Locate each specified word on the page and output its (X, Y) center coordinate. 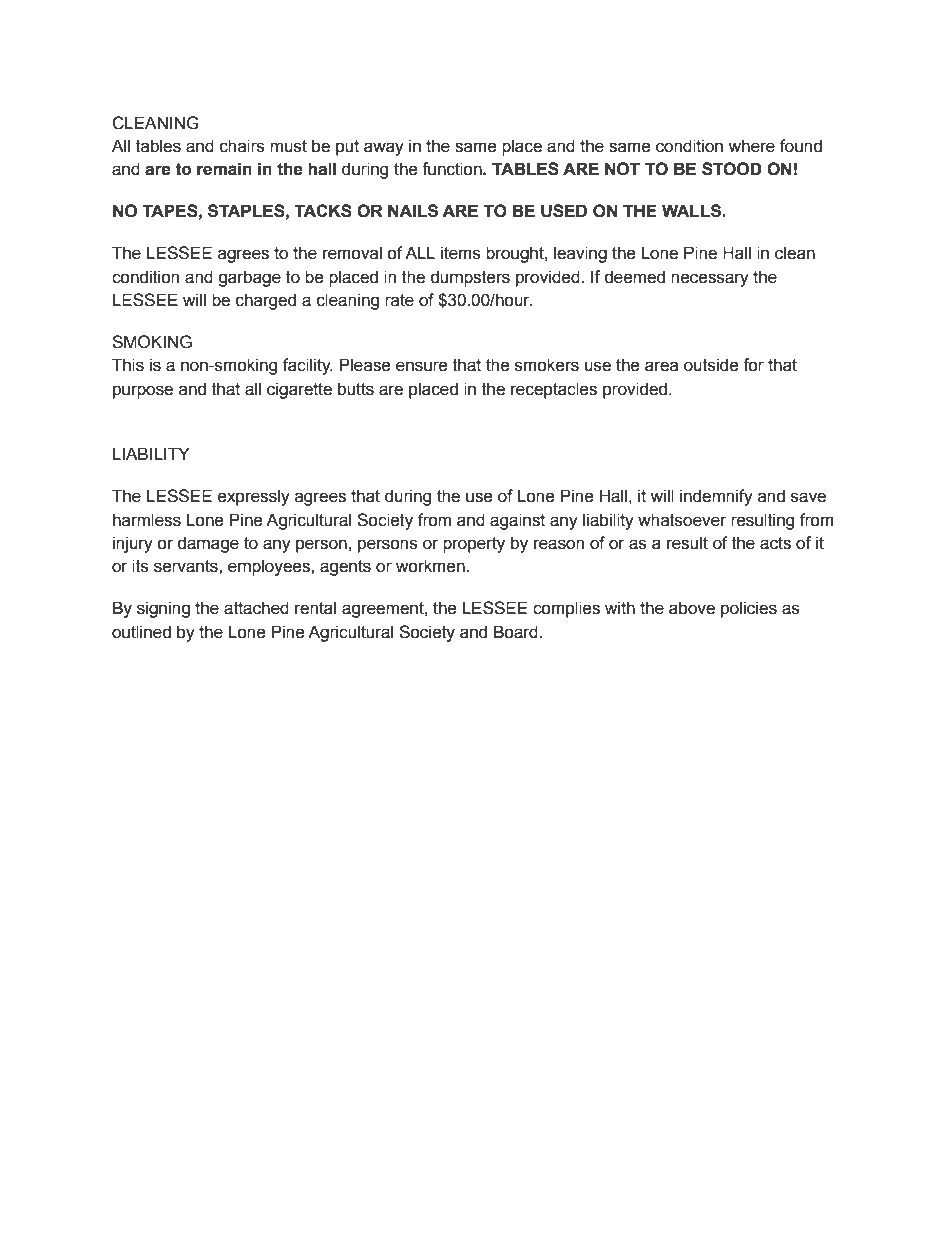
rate (399, 300)
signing (163, 609)
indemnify (716, 497)
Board (516, 632)
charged (266, 301)
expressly (254, 497)
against (517, 521)
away (384, 149)
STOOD (732, 169)
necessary (710, 280)
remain (224, 169)
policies (749, 609)
